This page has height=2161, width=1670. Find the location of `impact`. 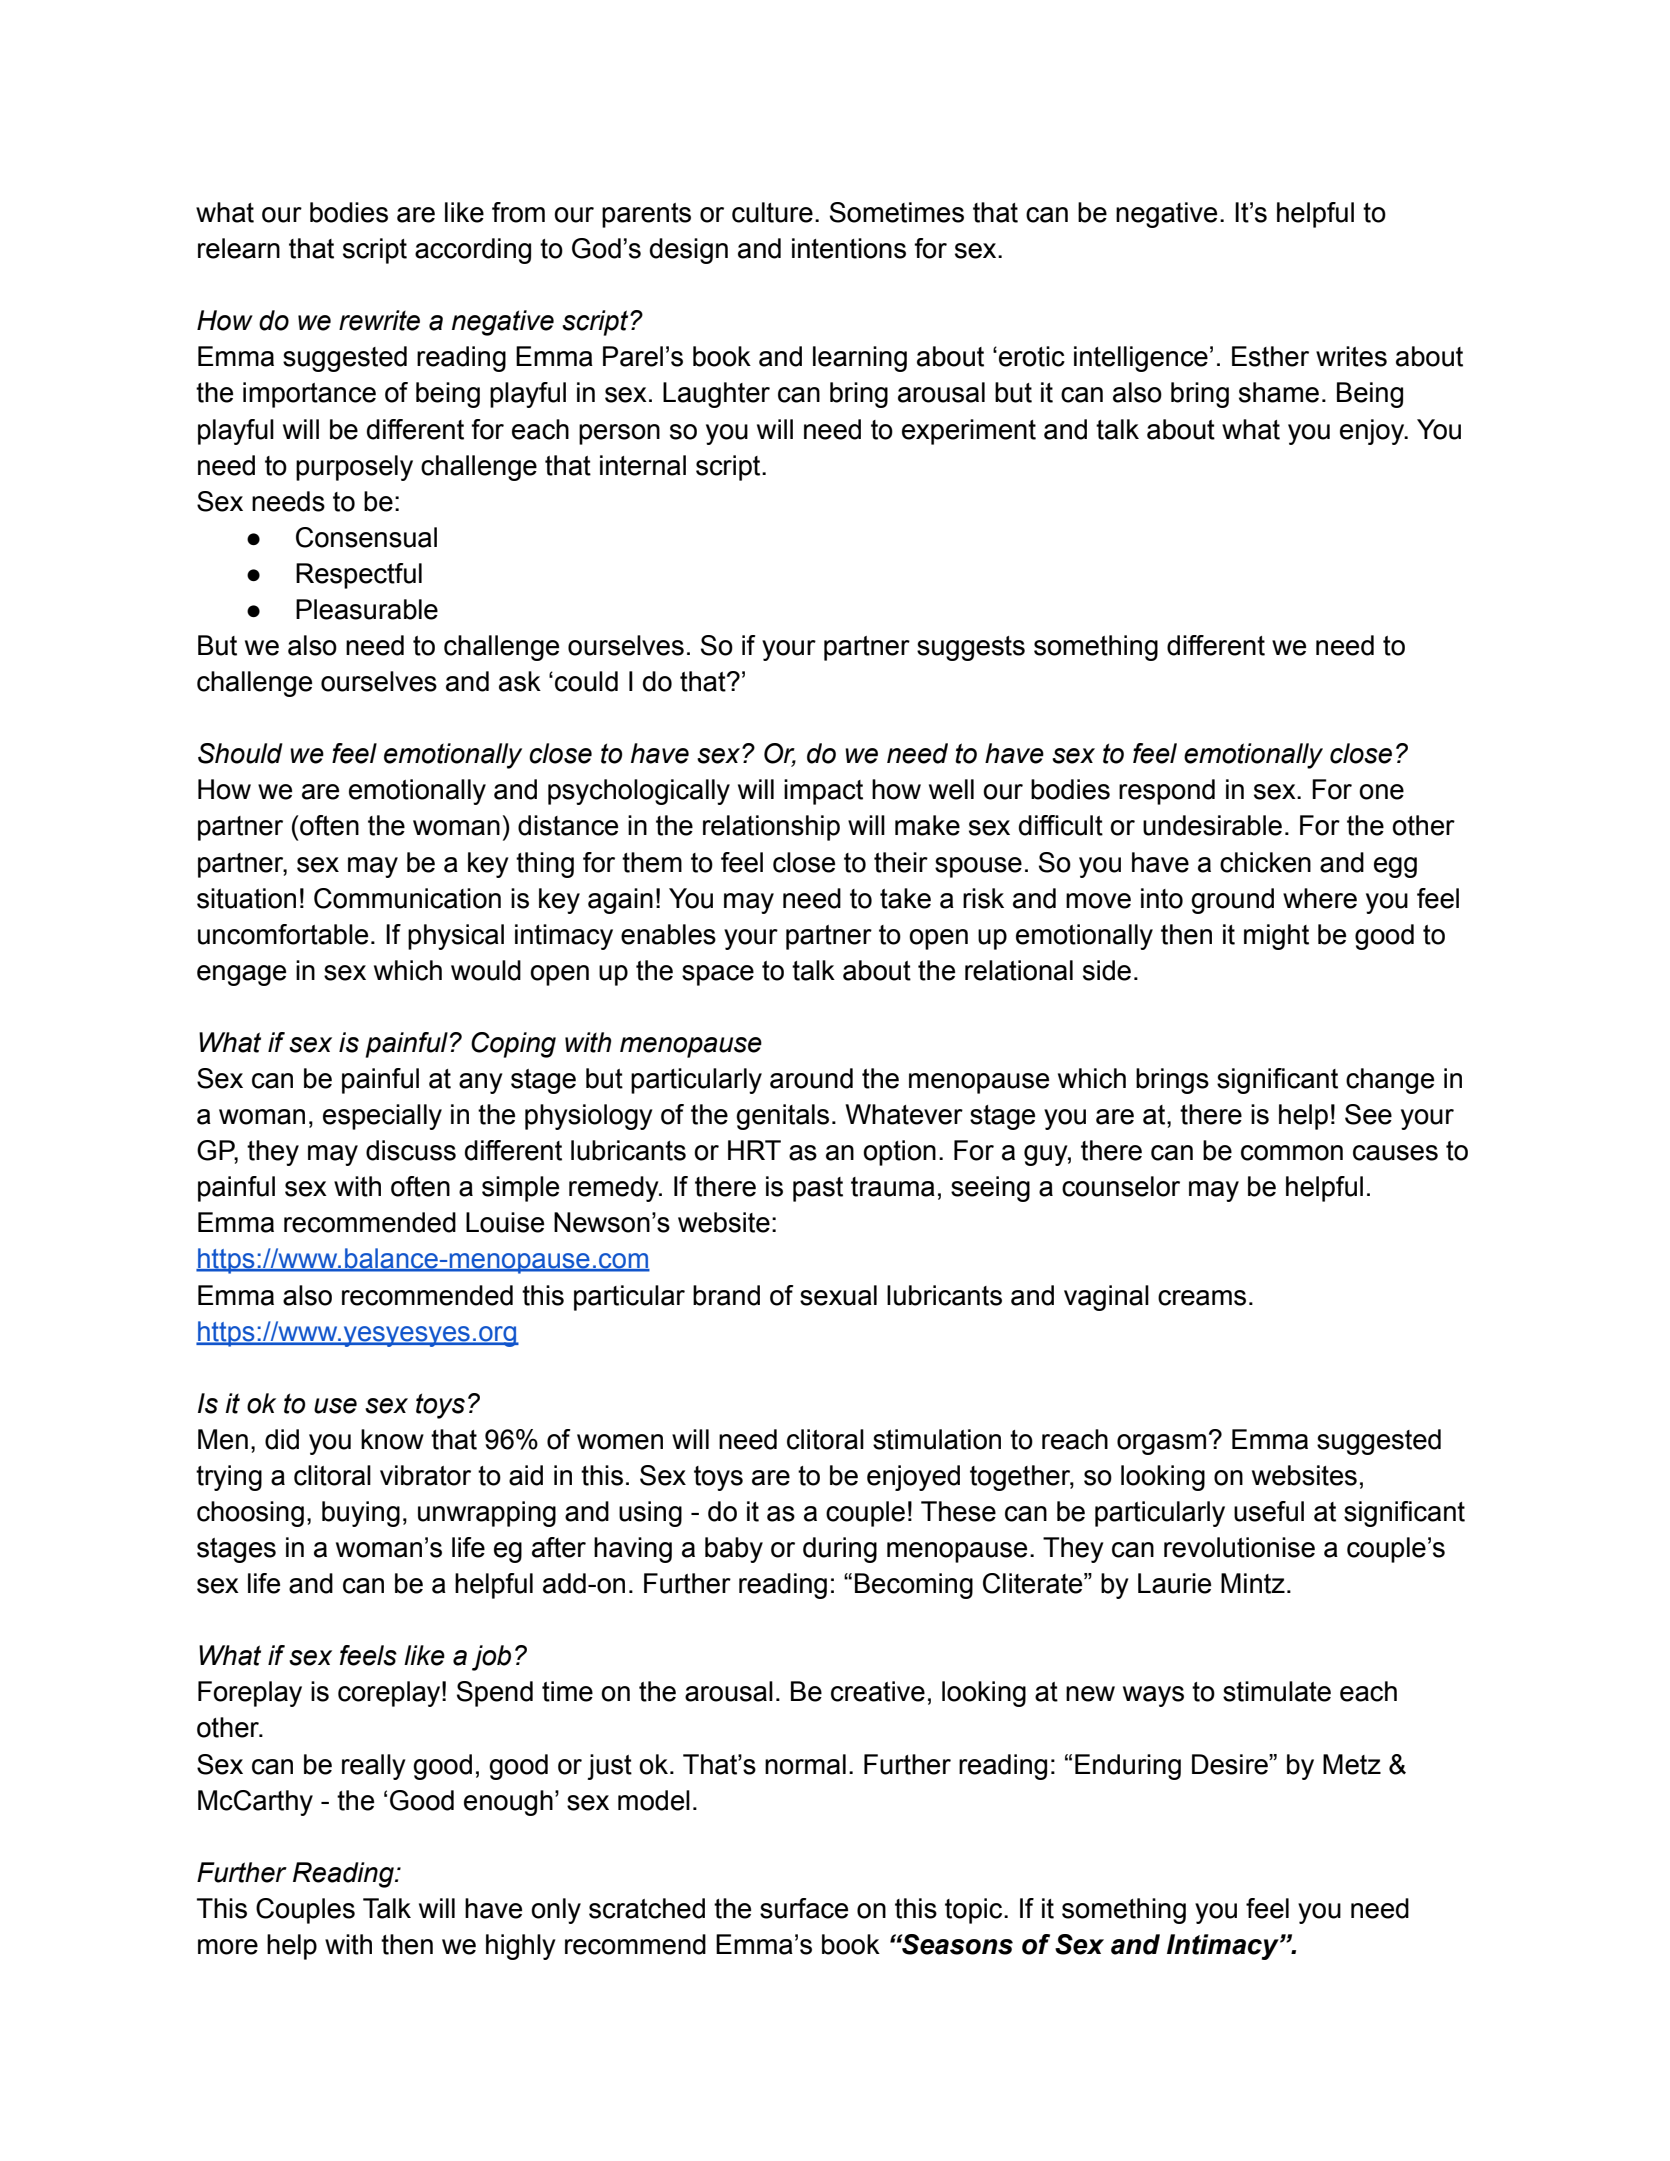

impact is located at coordinates (823, 792).
